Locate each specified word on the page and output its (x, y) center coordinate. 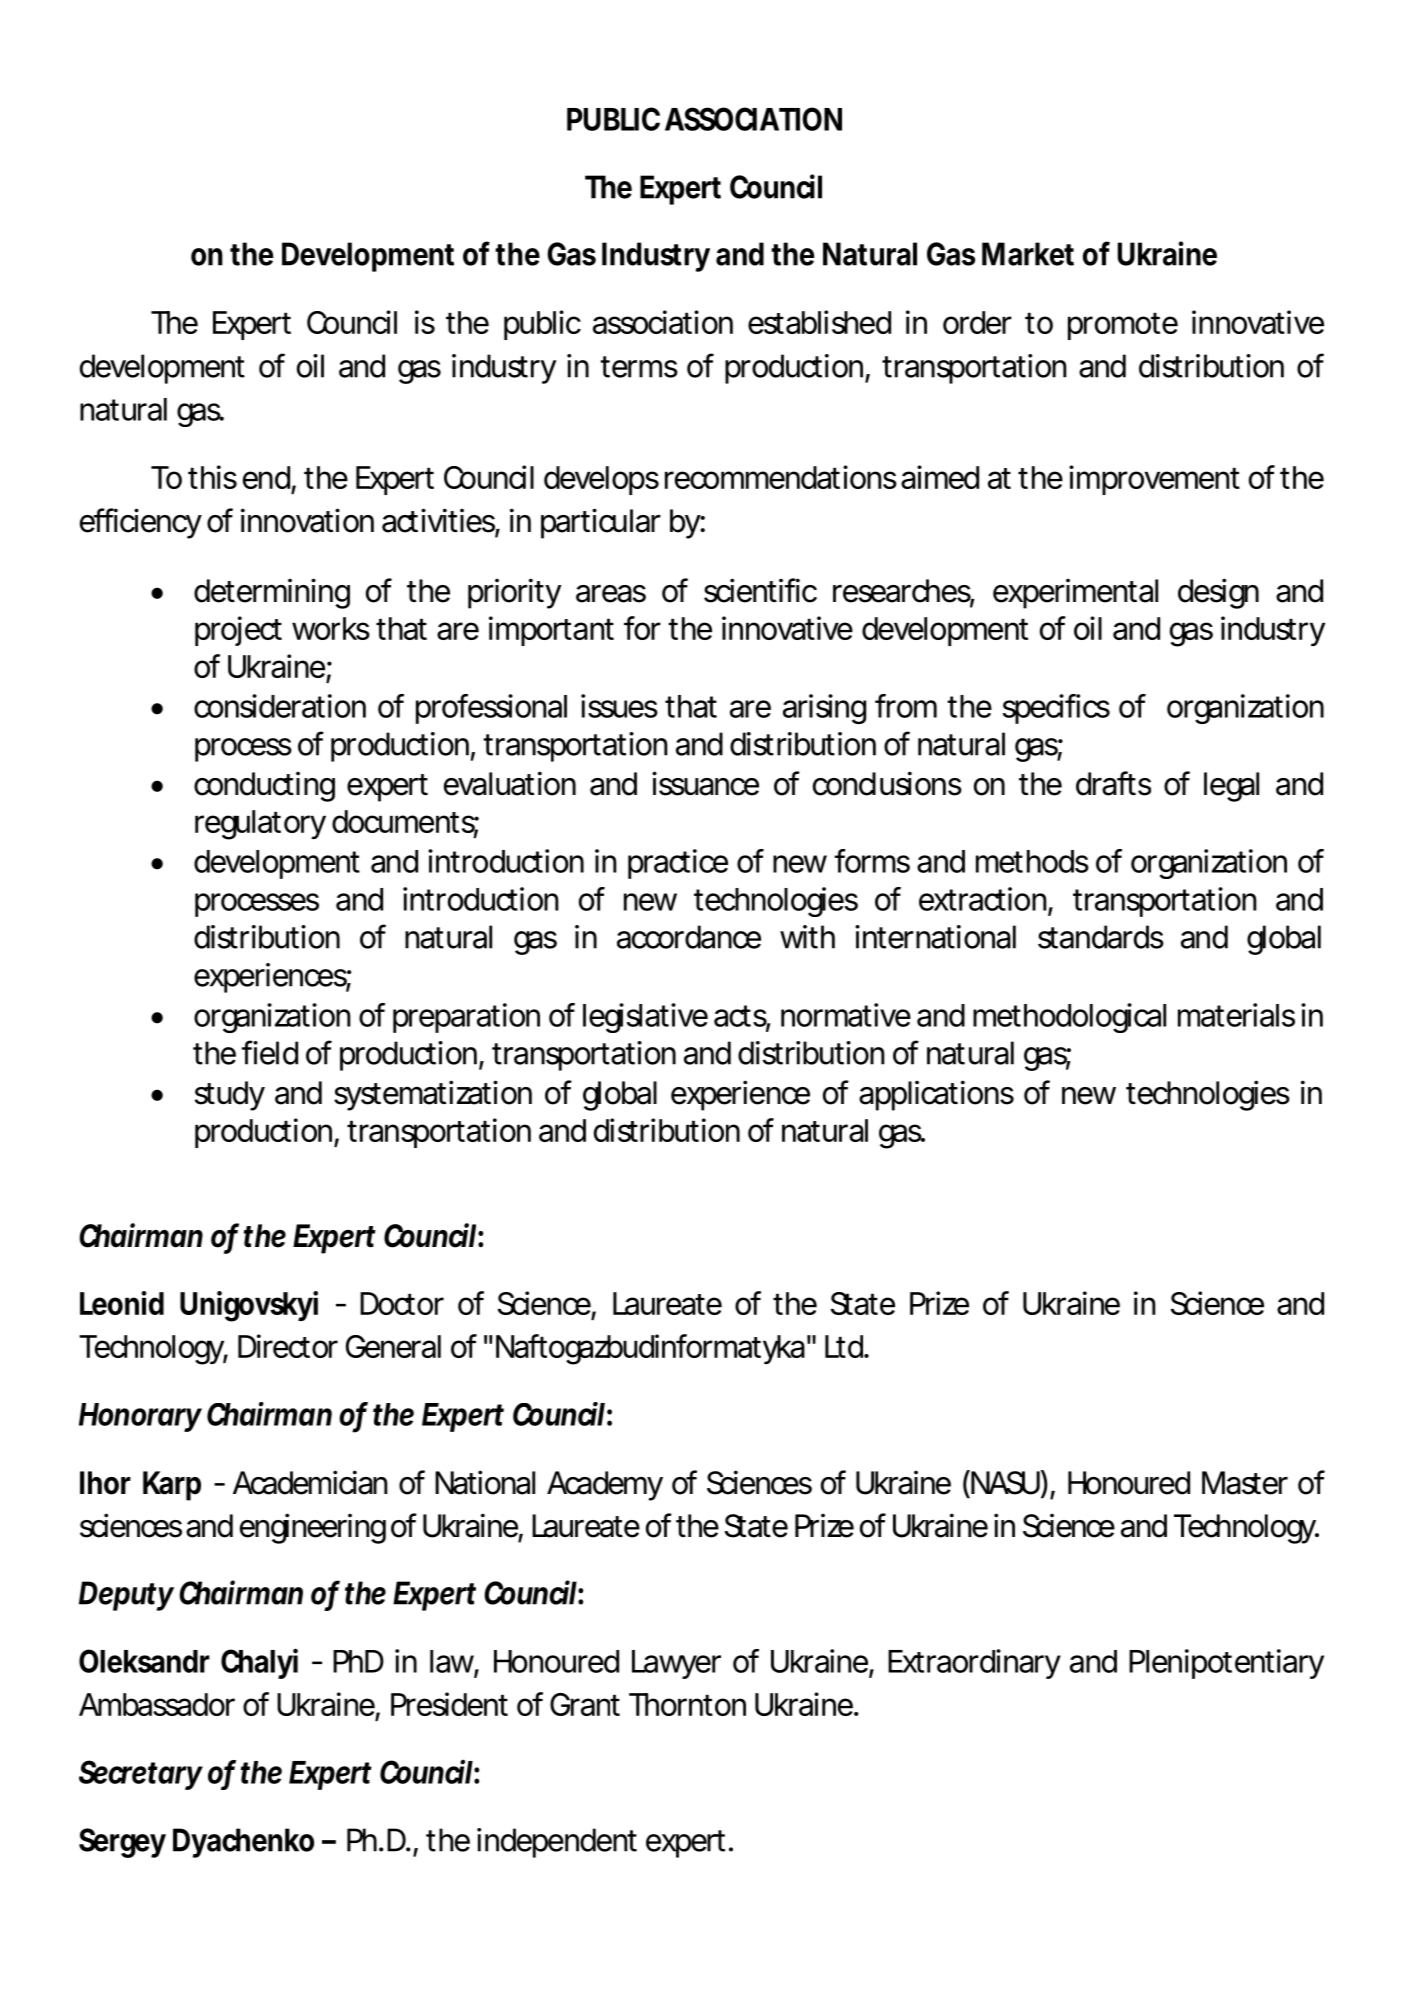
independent (557, 1843)
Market (1028, 254)
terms (639, 367)
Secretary (140, 1775)
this (212, 477)
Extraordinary (974, 1664)
